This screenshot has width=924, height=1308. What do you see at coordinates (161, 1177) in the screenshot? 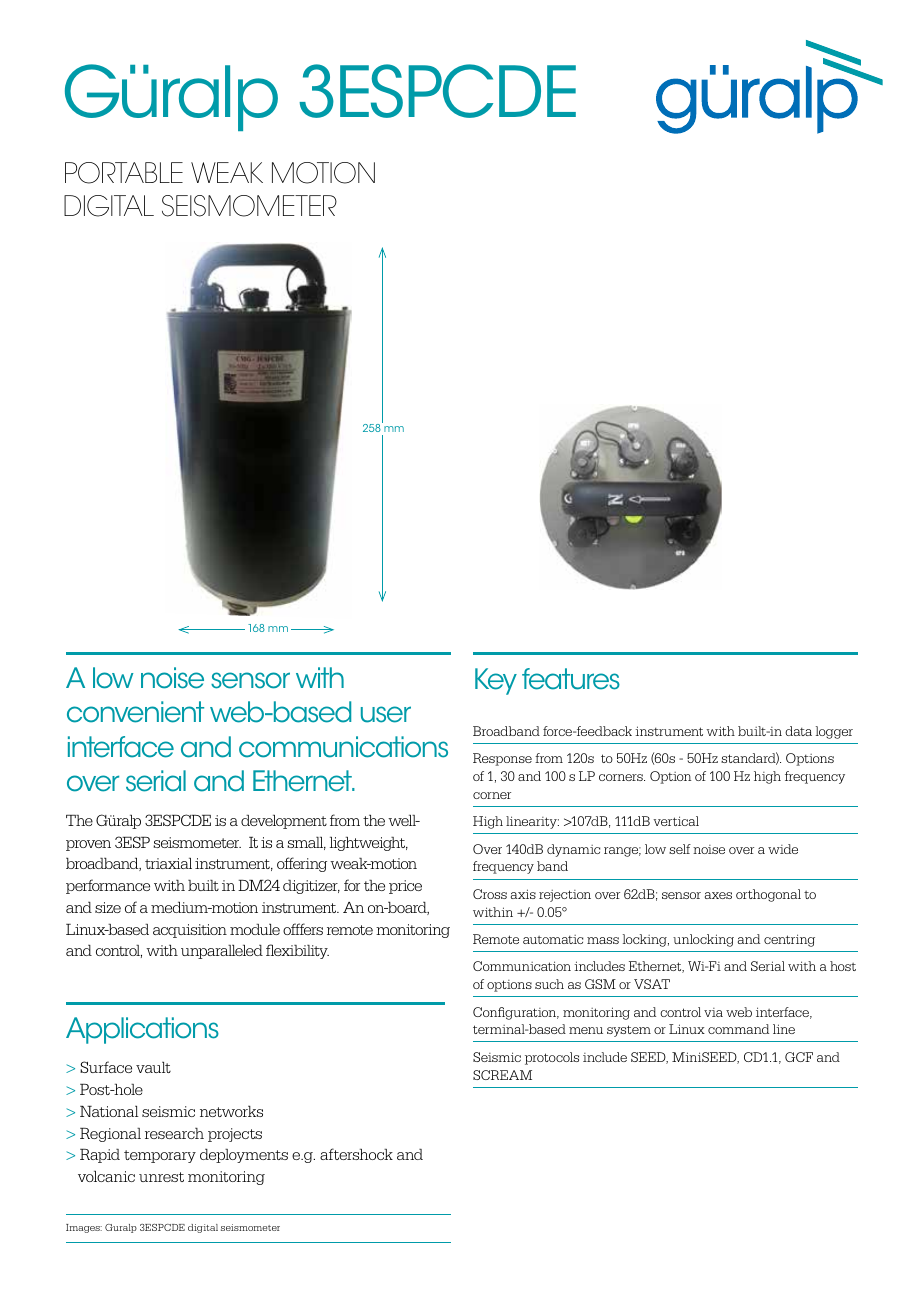
I see `unrest` at bounding box center [161, 1177].
